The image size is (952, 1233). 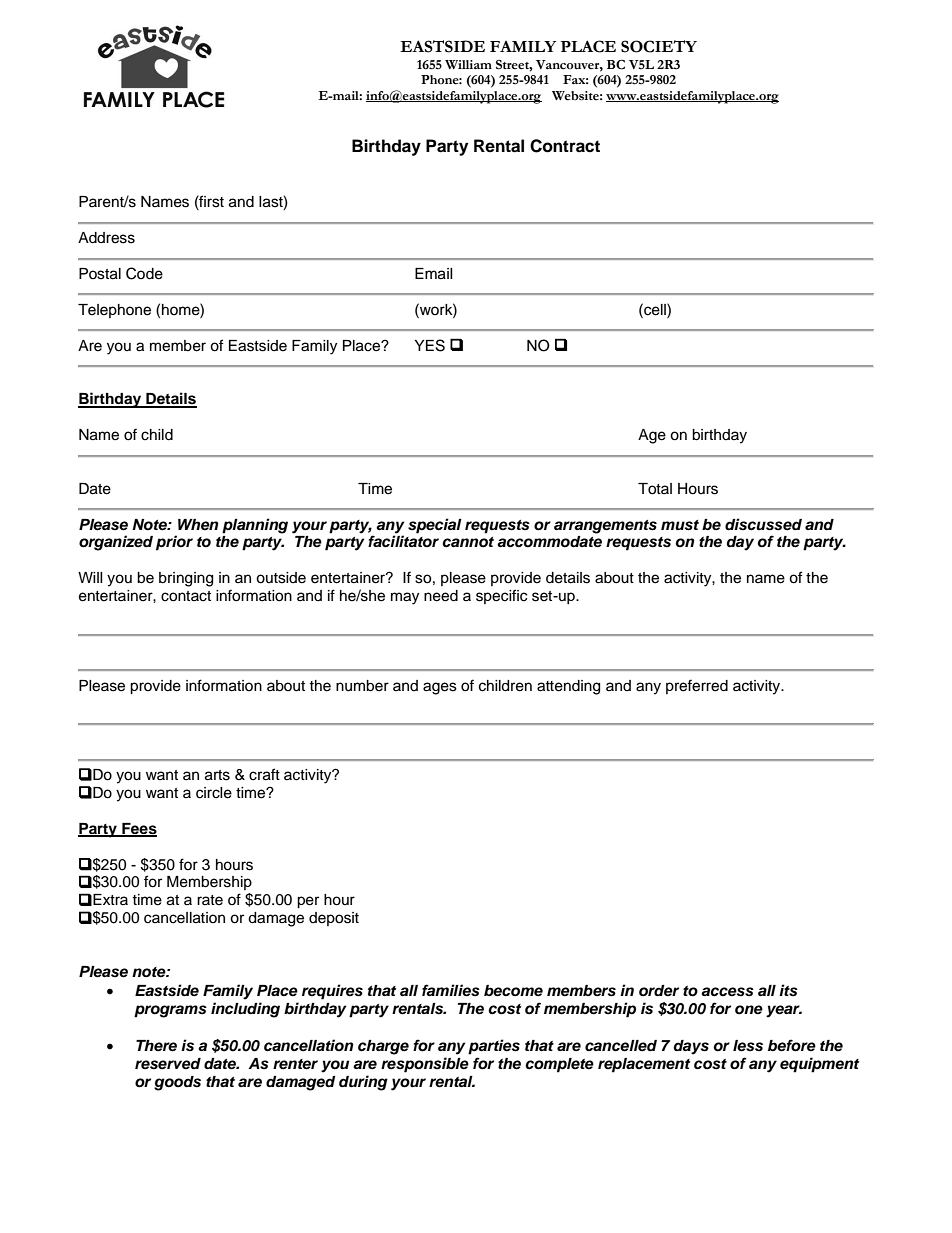 I want to click on arts, so click(x=217, y=775).
